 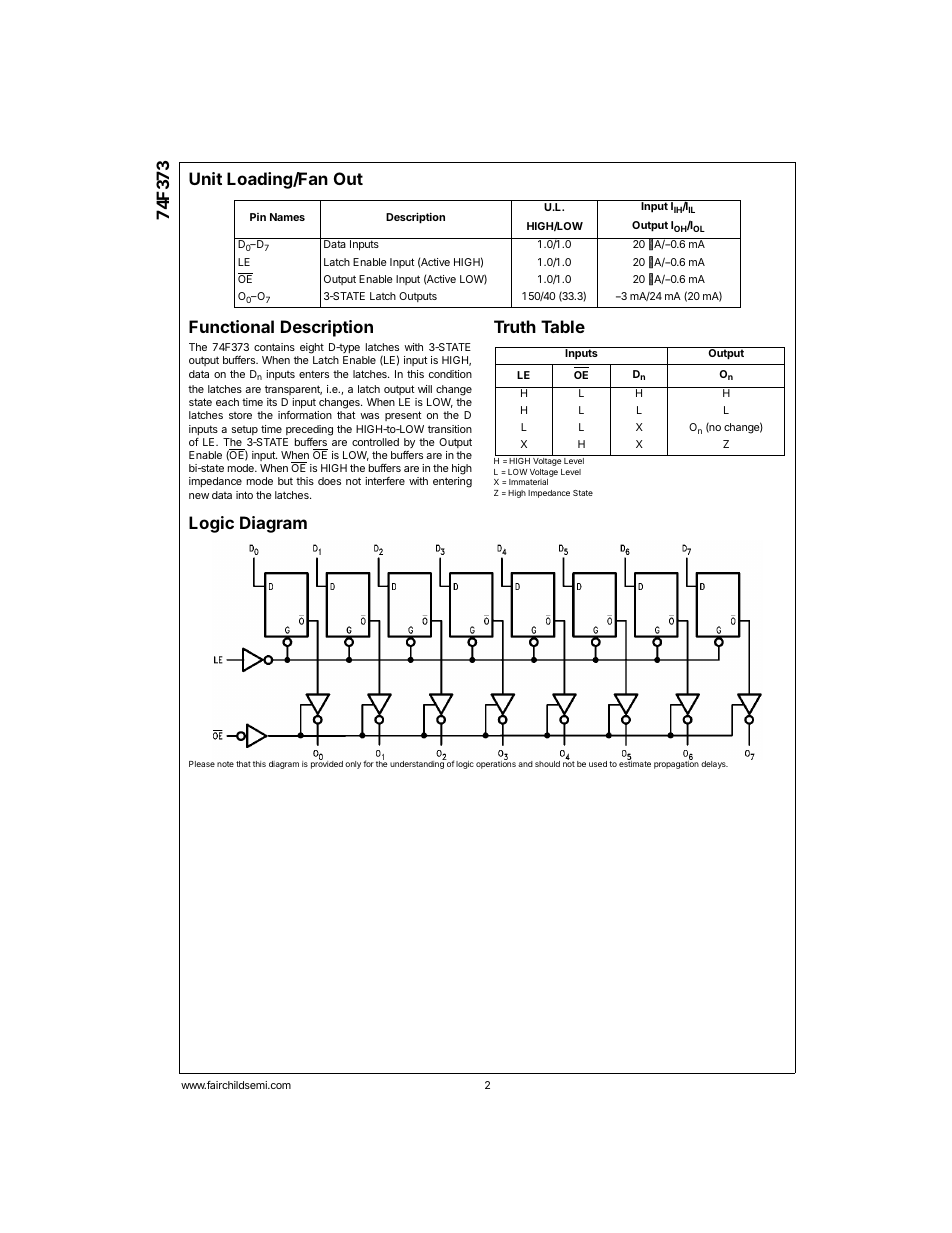 What do you see at coordinates (598, 764) in the document?
I see `used` at bounding box center [598, 764].
